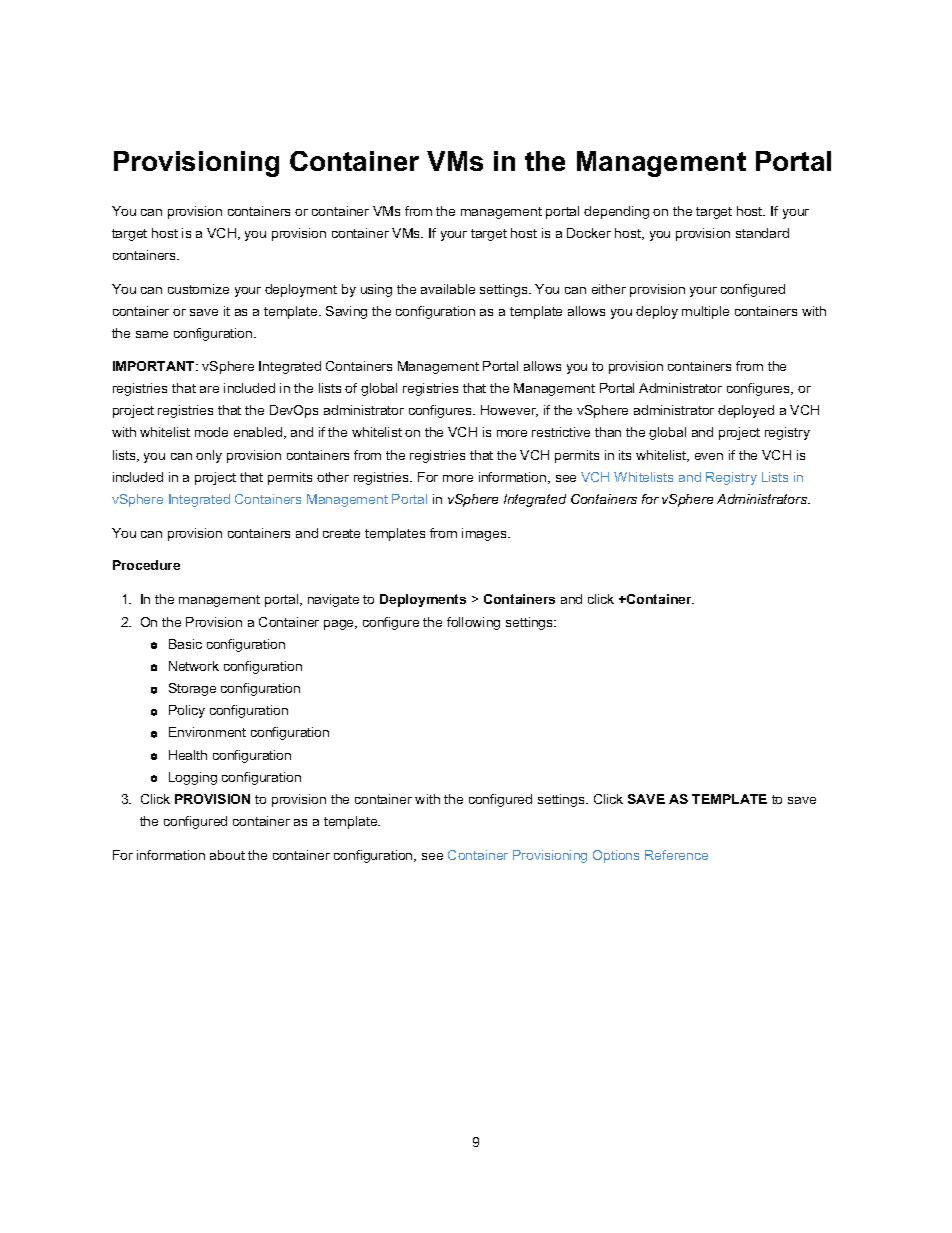 The width and height of the document is (952, 1233). Describe the element at coordinates (448, 289) in the document. I see `available` at that location.
